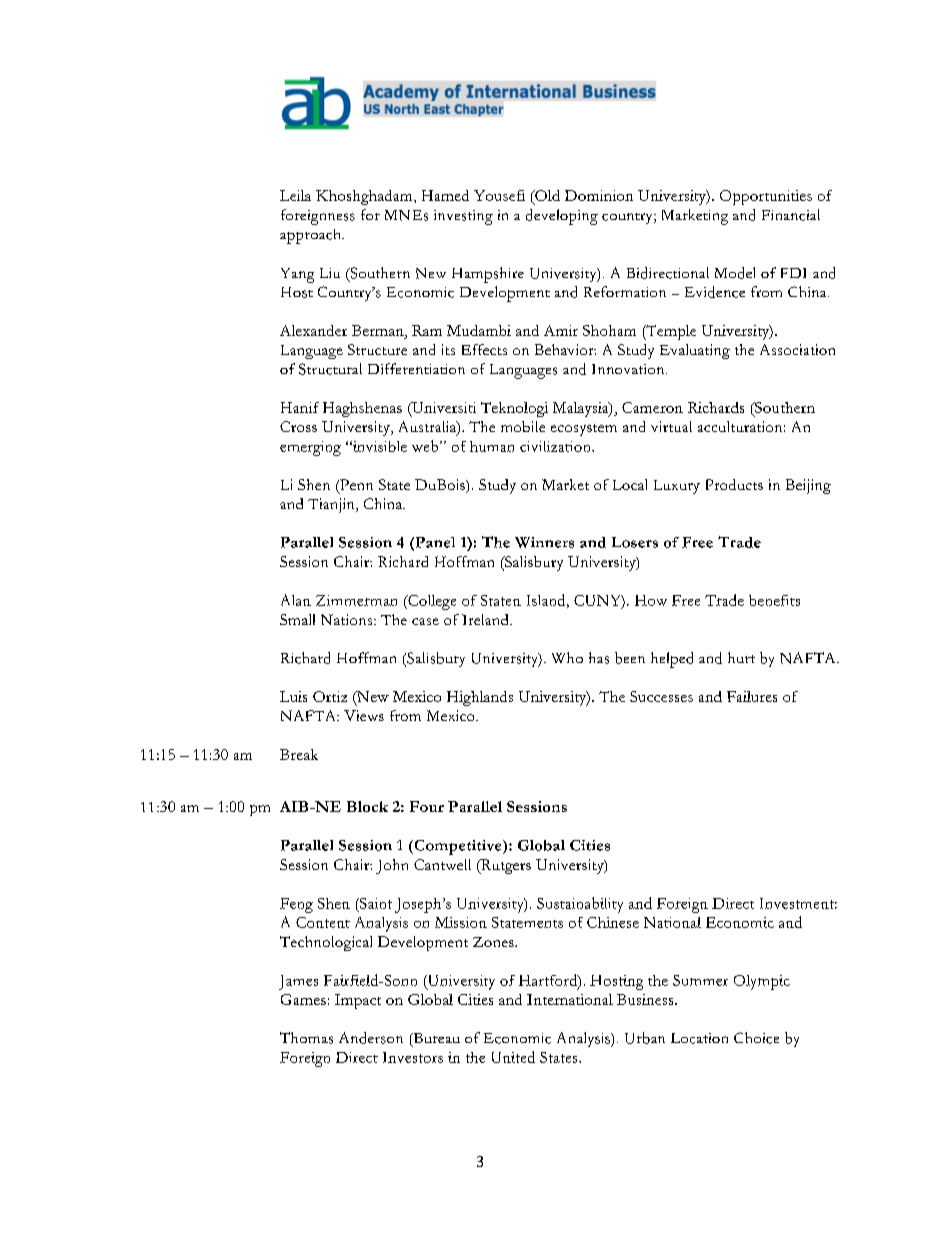 This screenshot has height=1233, width=952. What do you see at coordinates (371, 1038) in the screenshot?
I see `Anderson` at bounding box center [371, 1038].
